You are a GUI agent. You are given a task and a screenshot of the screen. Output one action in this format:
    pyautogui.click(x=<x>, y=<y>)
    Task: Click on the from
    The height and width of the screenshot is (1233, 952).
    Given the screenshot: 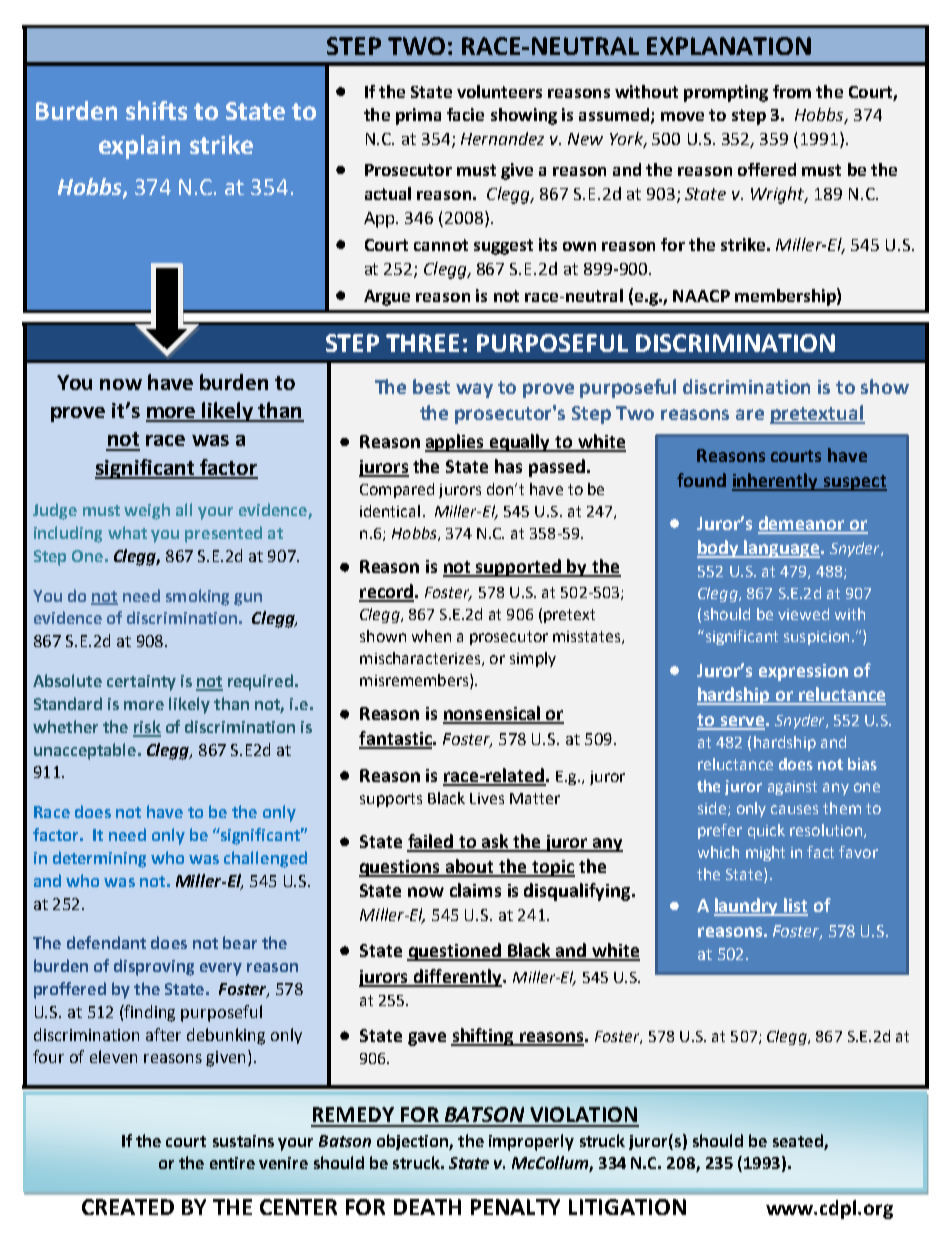 What is the action you would take?
    pyautogui.click(x=792, y=91)
